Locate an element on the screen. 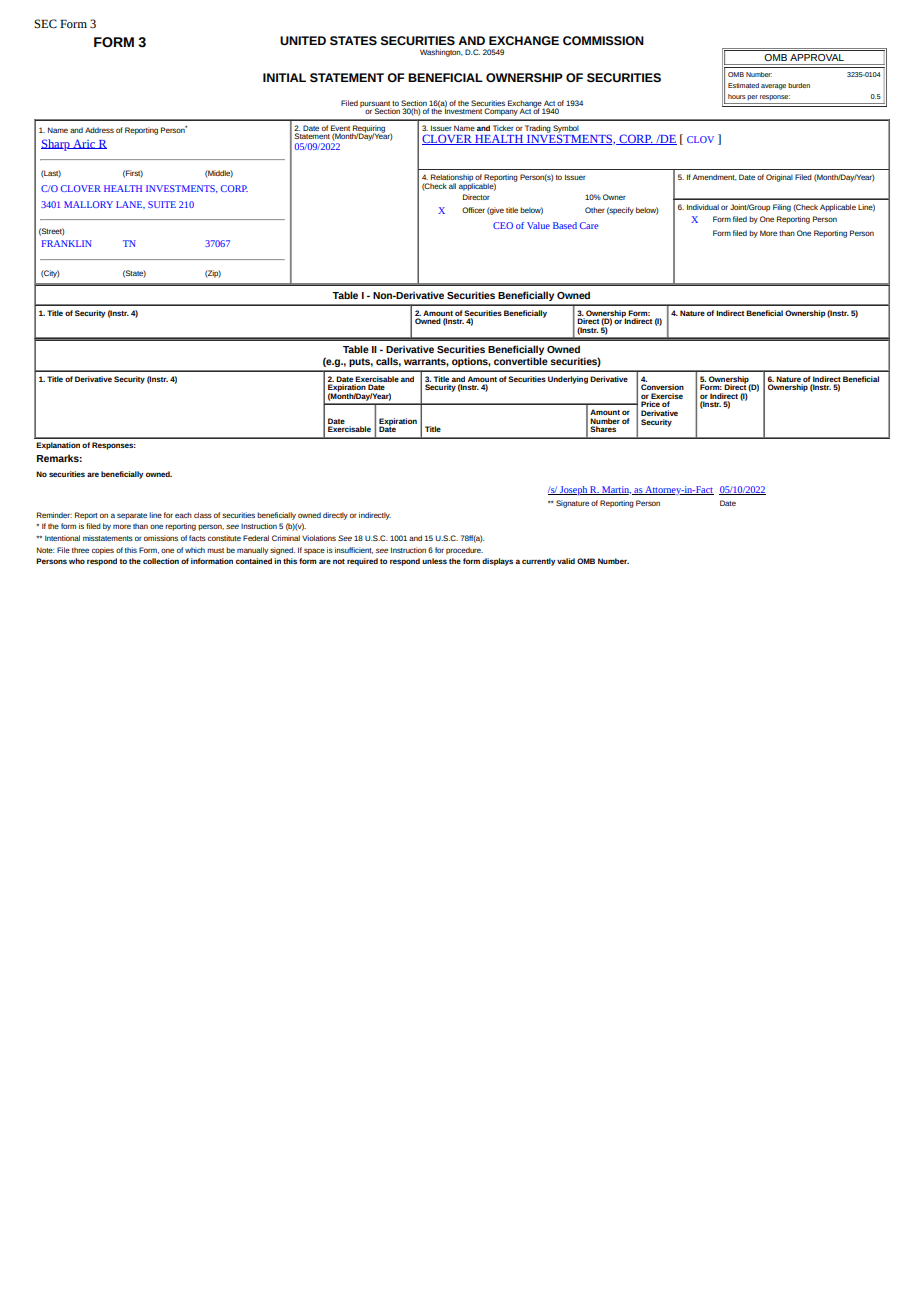 The height and width of the screenshot is (1308, 924). INITIAL is located at coordinates (284, 77).
